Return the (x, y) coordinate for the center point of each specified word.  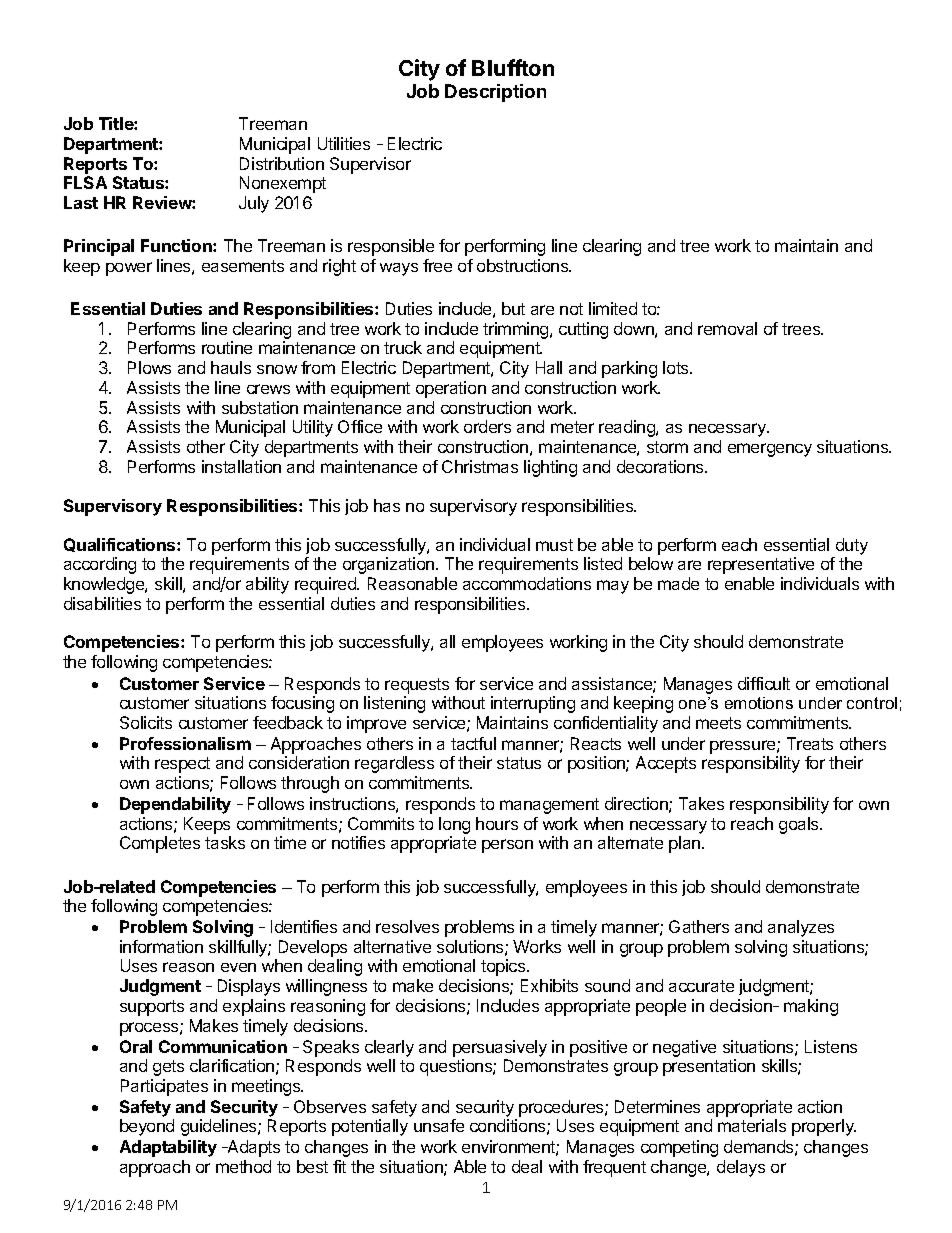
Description (495, 93)
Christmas (480, 466)
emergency (770, 450)
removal (727, 328)
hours (497, 823)
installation (241, 466)
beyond (147, 1127)
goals (800, 825)
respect (182, 765)
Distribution (282, 163)
